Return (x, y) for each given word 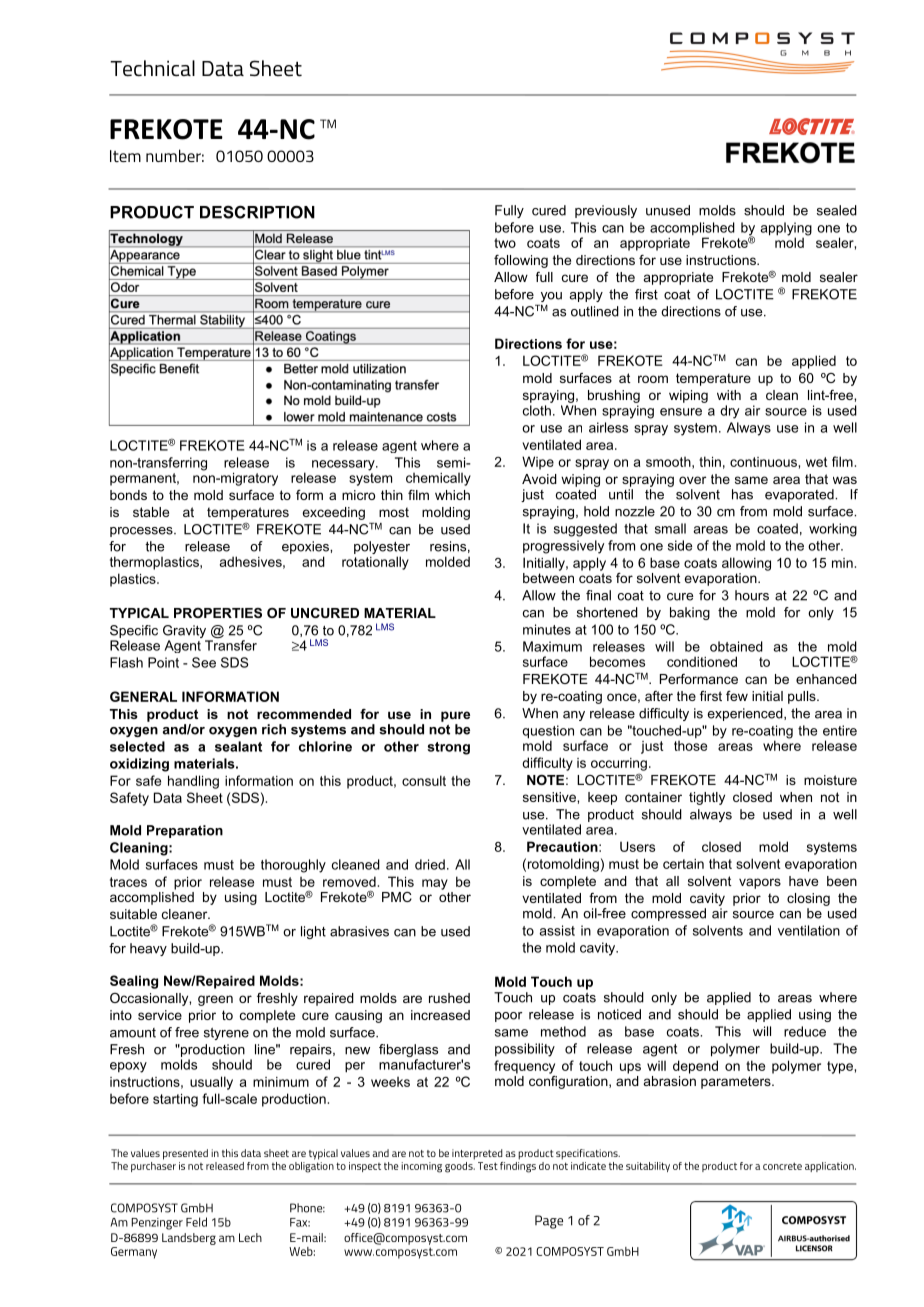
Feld (196, 1222)
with (729, 395)
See (204, 662)
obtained (736, 646)
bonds (128, 495)
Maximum (552, 646)
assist (557, 930)
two (505, 243)
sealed (837, 210)
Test (488, 1166)
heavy (148, 949)
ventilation (809, 930)
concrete (782, 1166)
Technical (152, 68)
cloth (538, 409)
